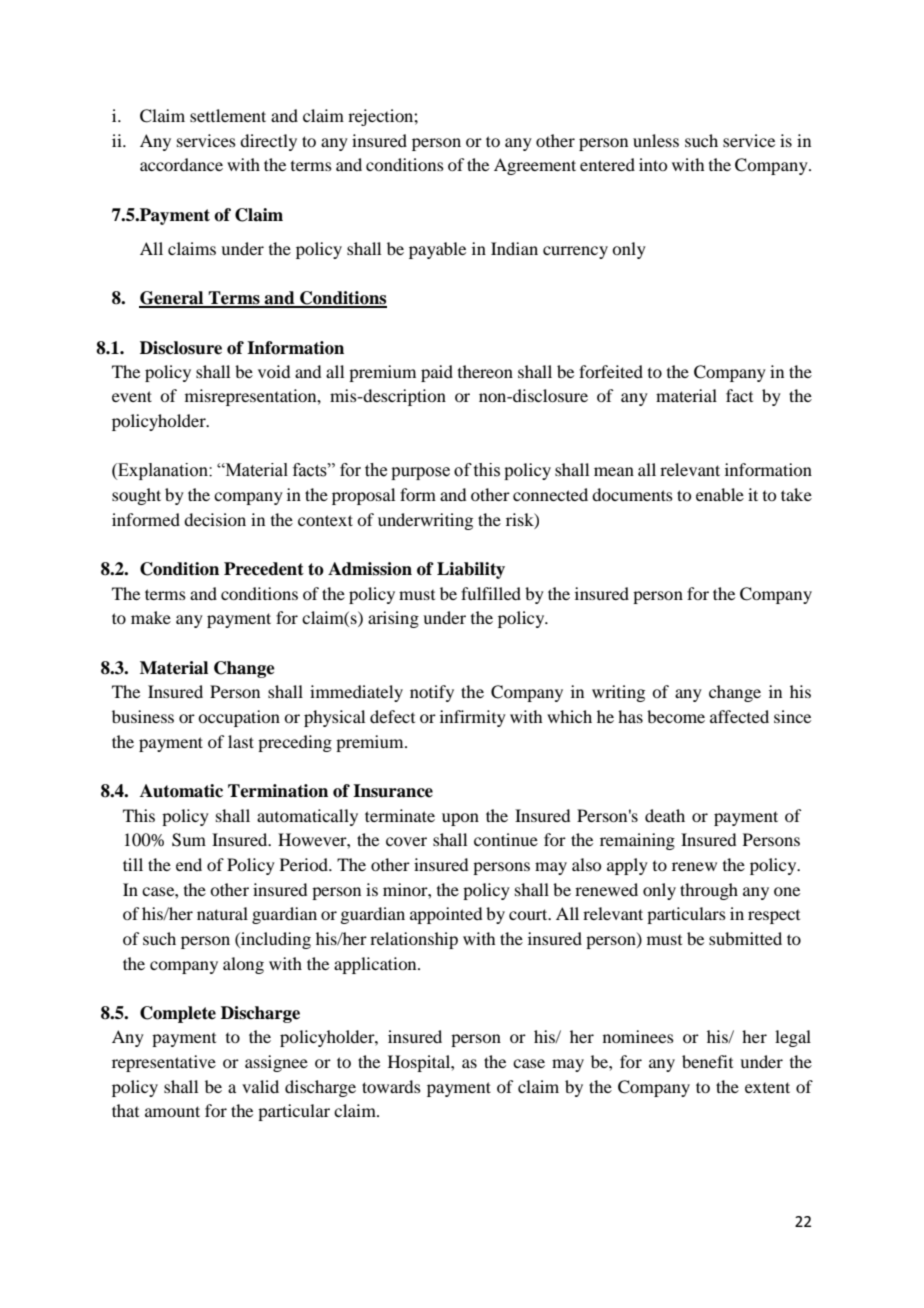 This image has height=1308, width=924. I want to click on purpose, so click(420, 473).
